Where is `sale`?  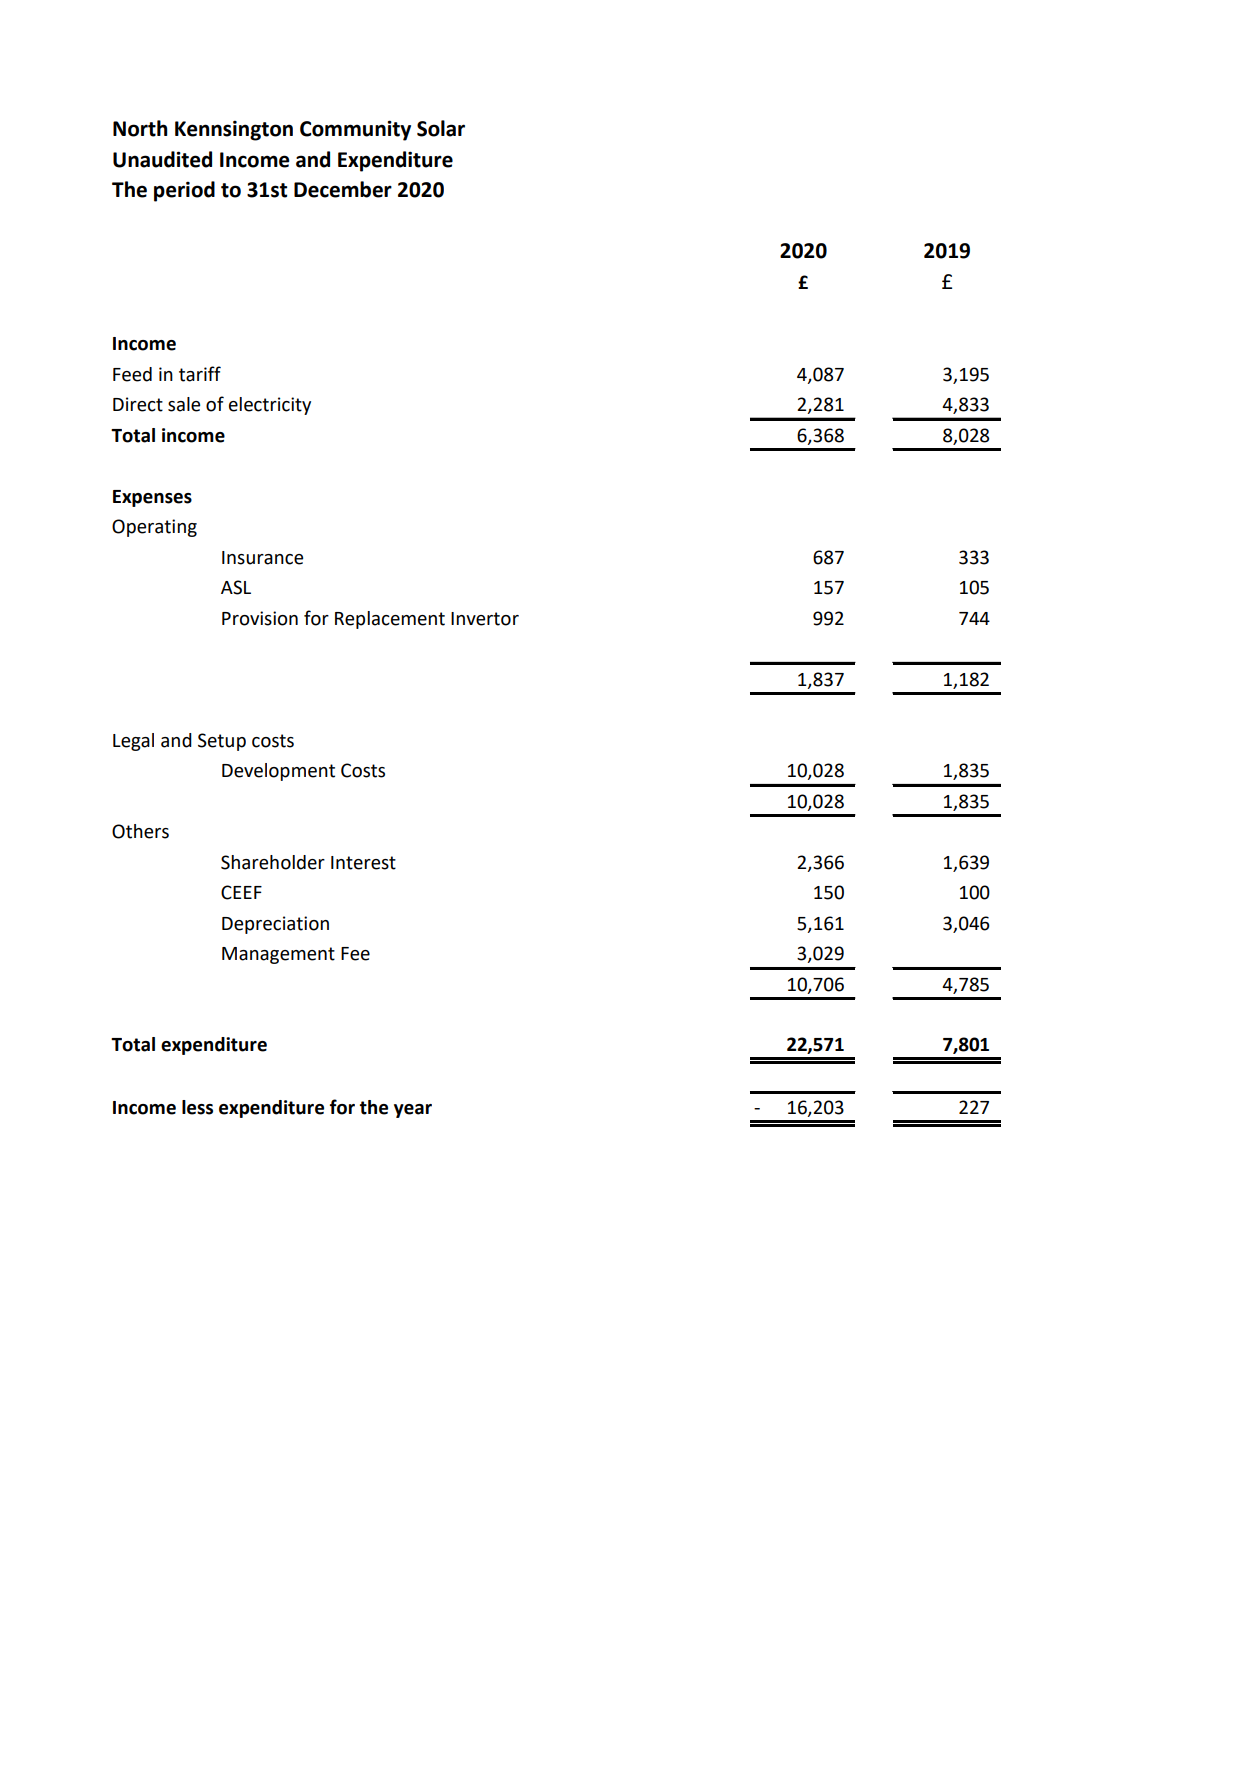
sale is located at coordinates (184, 404).
